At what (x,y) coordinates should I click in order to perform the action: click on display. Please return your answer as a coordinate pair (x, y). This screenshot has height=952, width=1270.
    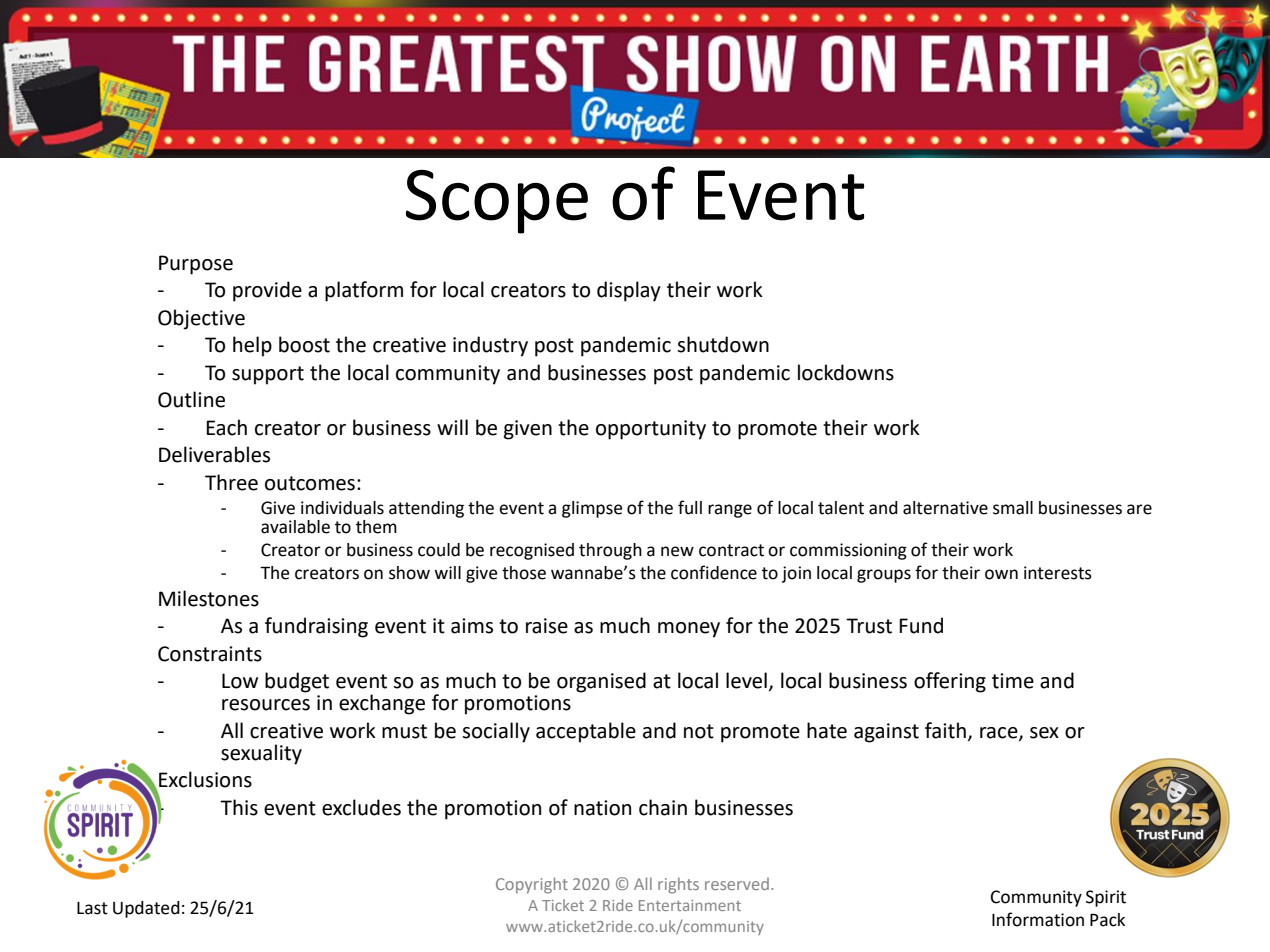
    Looking at the image, I should click on (629, 291).
